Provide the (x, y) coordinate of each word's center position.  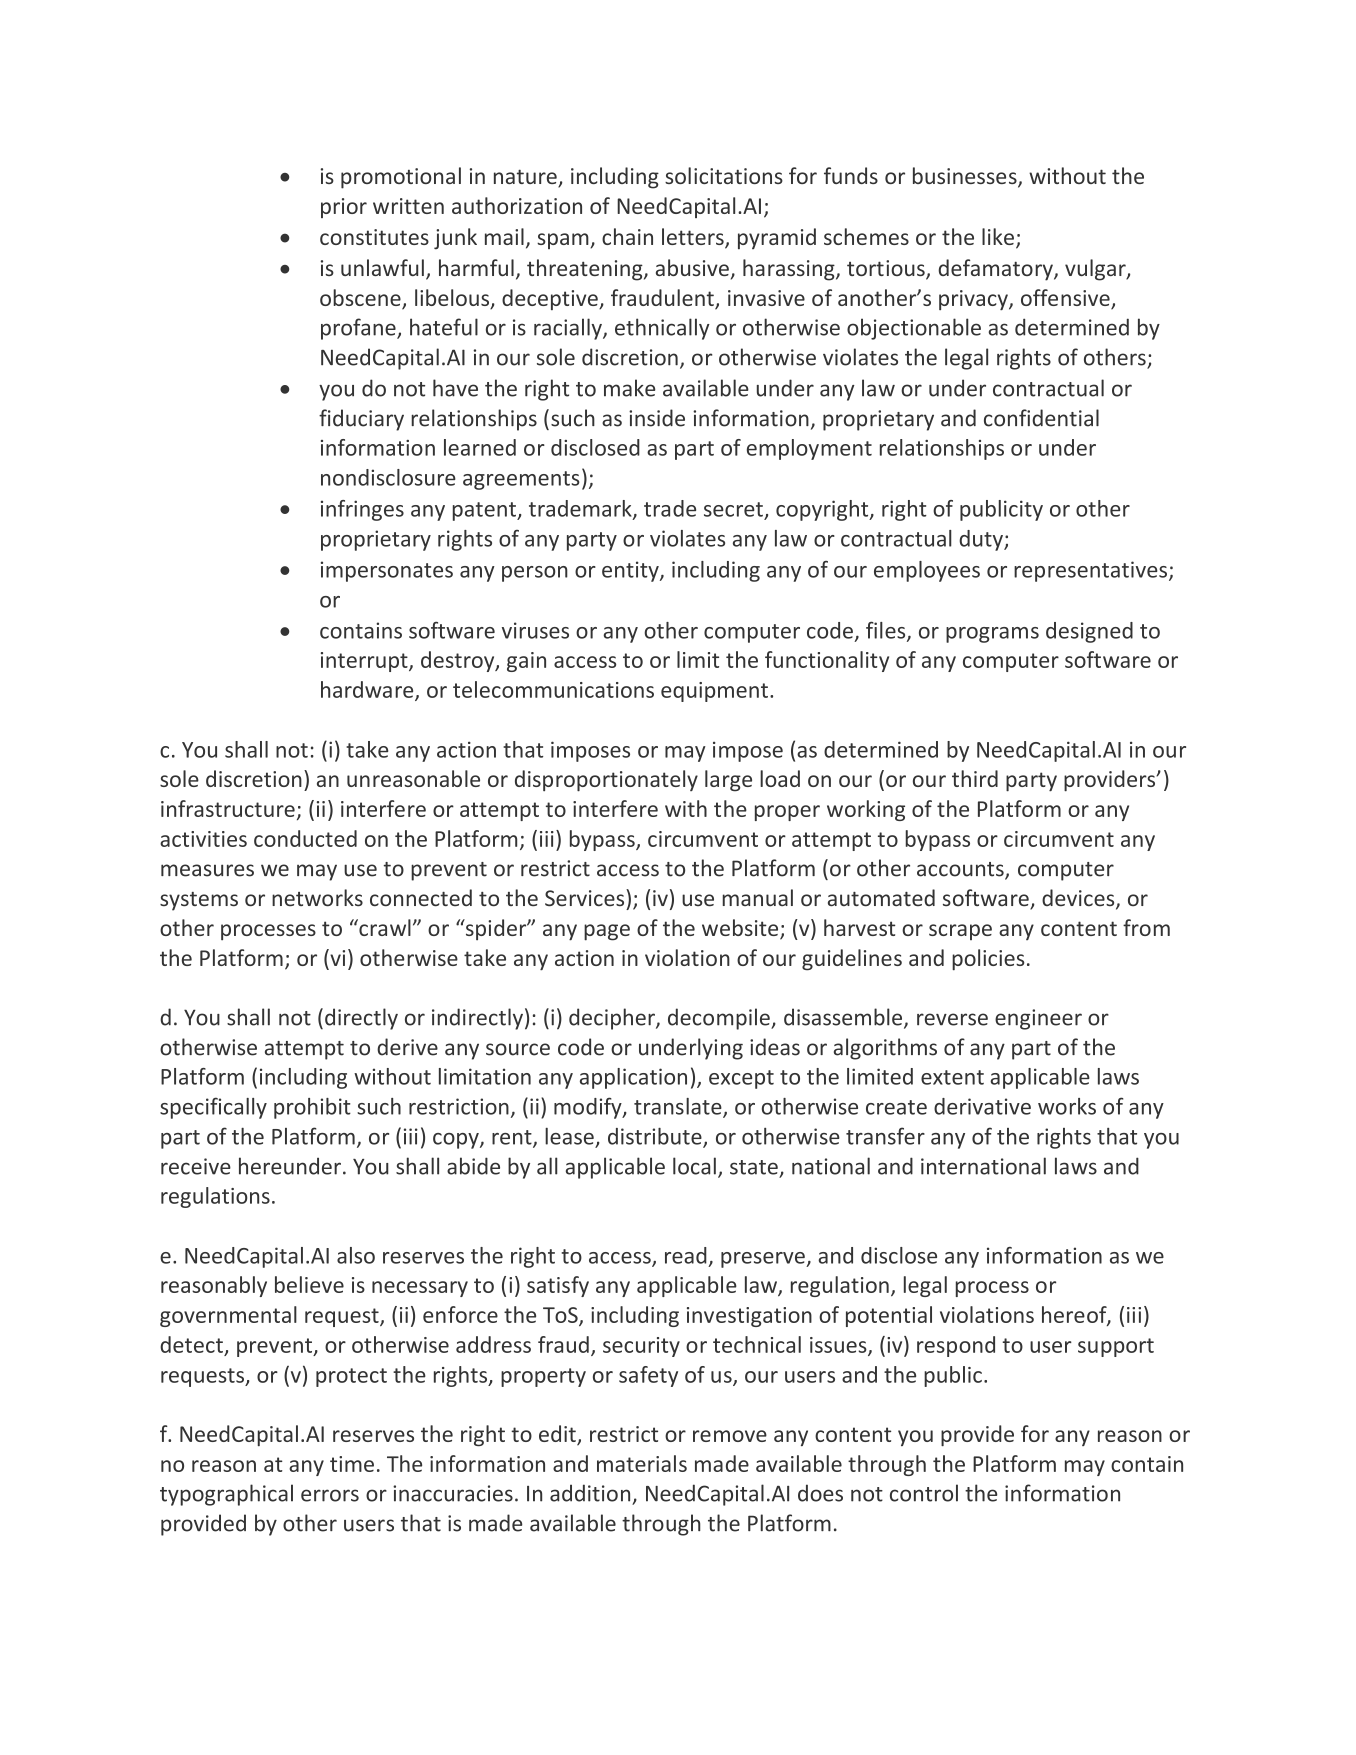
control (924, 1493)
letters (694, 238)
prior (344, 208)
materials (642, 1463)
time (352, 1464)
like (998, 236)
